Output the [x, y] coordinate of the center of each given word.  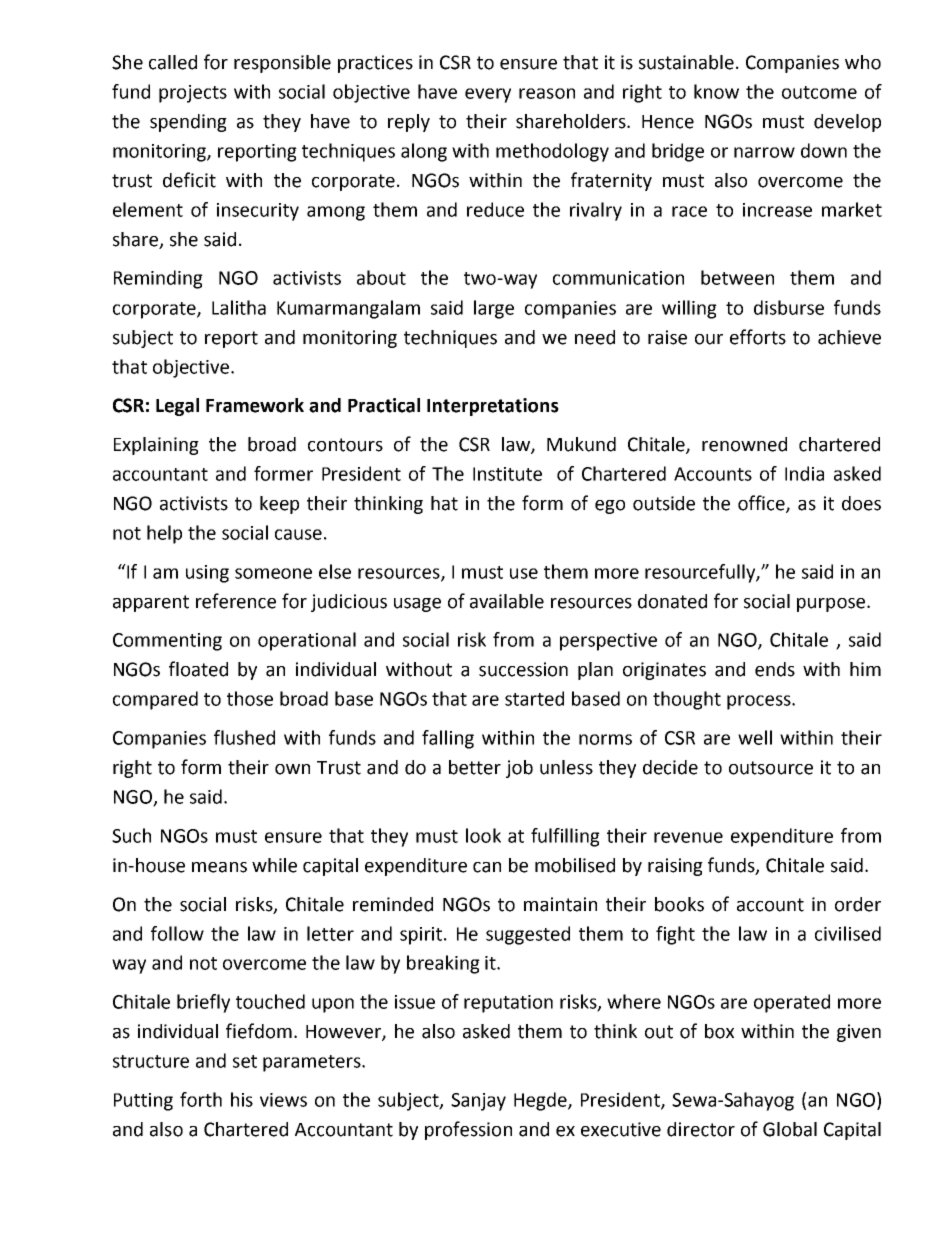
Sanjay [478, 1102]
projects [193, 94]
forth [201, 1099]
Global [790, 1129]
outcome [819, 92]
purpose [831, 605]
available [507, 601]
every [488, 95]
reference [236, 601]
